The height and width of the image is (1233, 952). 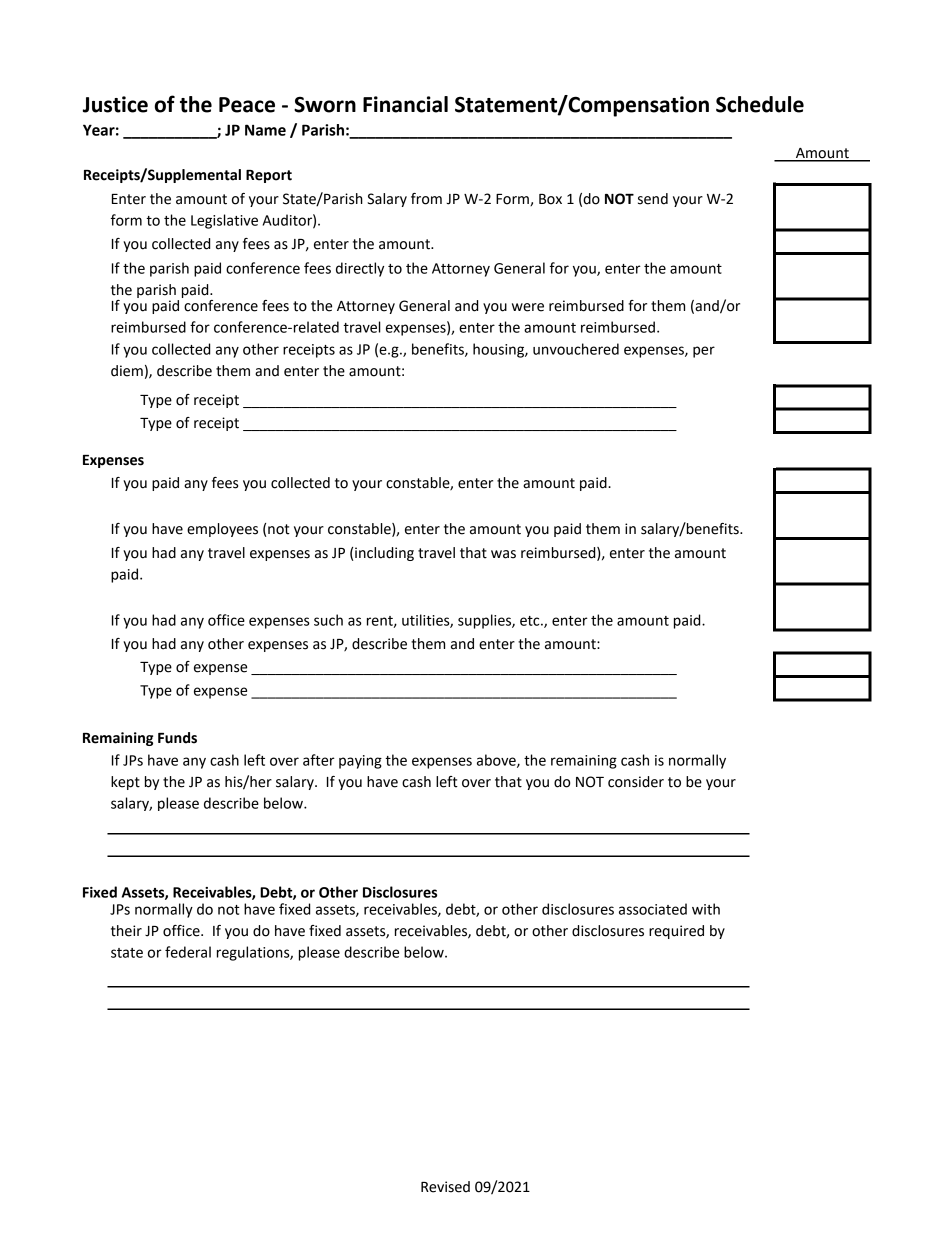 What do you see at coordinates (247, 105) in the image?
I see `Peace` at bounding box center [247, 105].
